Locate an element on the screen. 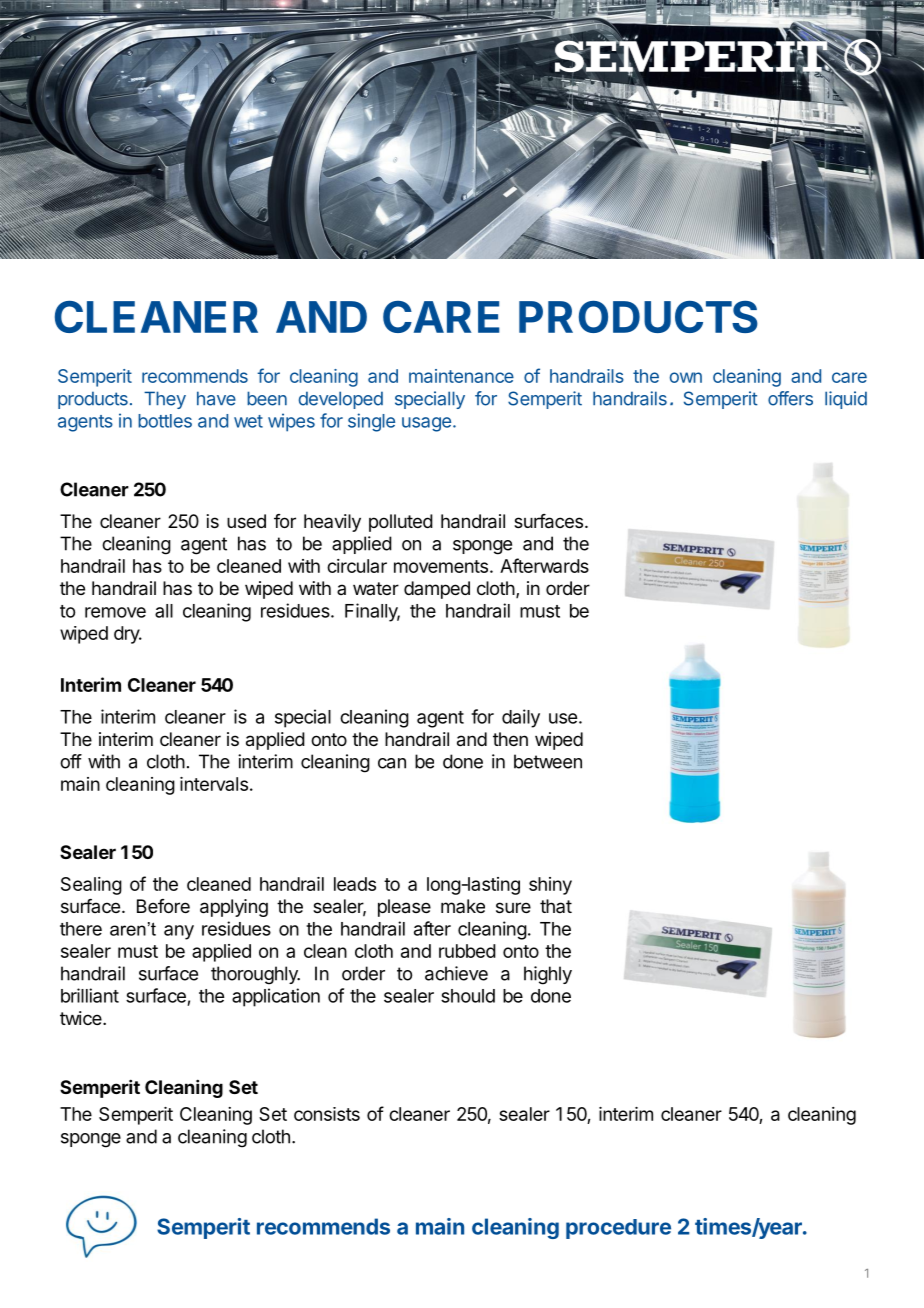 The width and height of the screenshot is (924, 1308). highly is located at coordinates (548, 975).
